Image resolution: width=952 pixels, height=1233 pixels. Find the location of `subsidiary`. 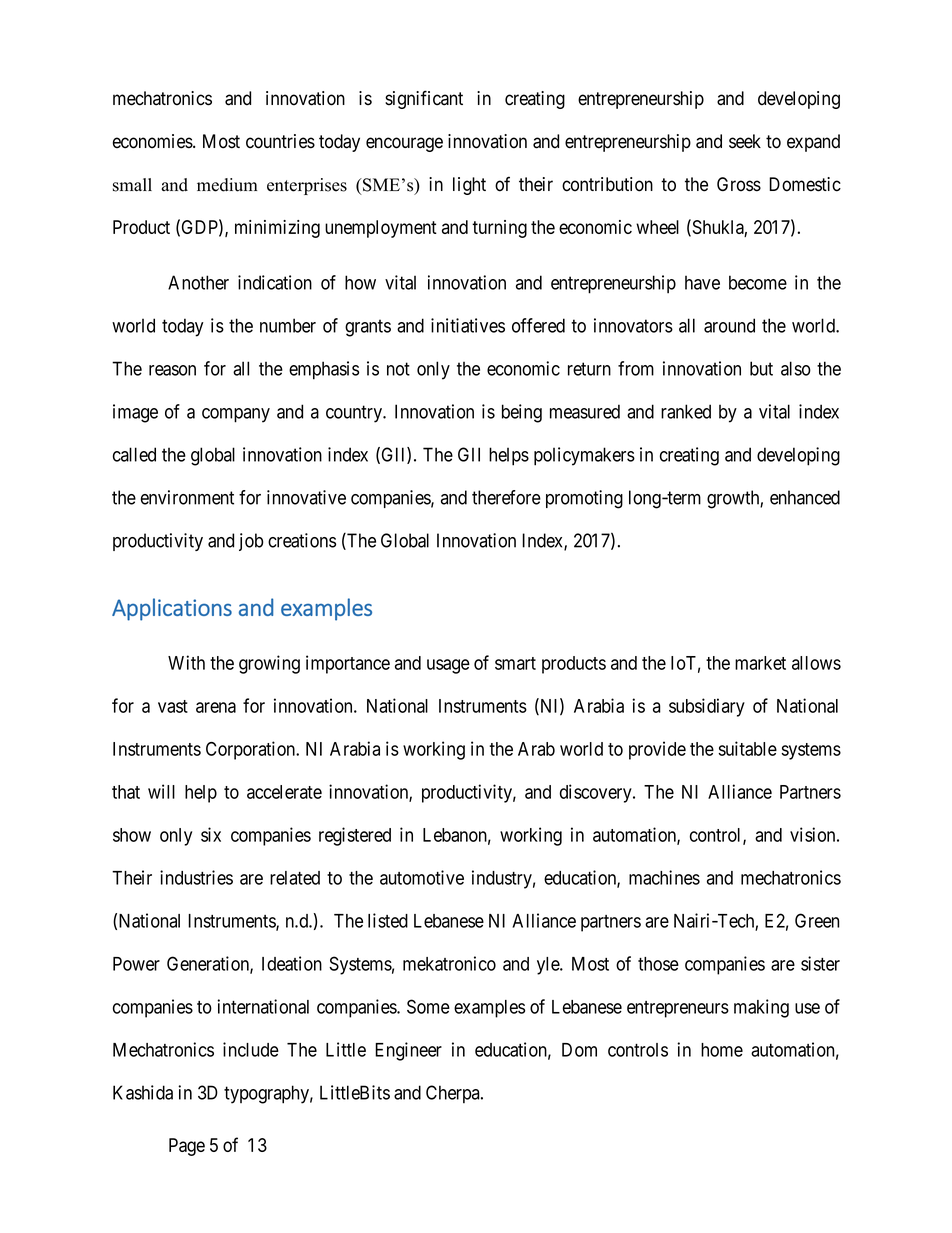

subsidiary is located at coordinates (707, 707).
